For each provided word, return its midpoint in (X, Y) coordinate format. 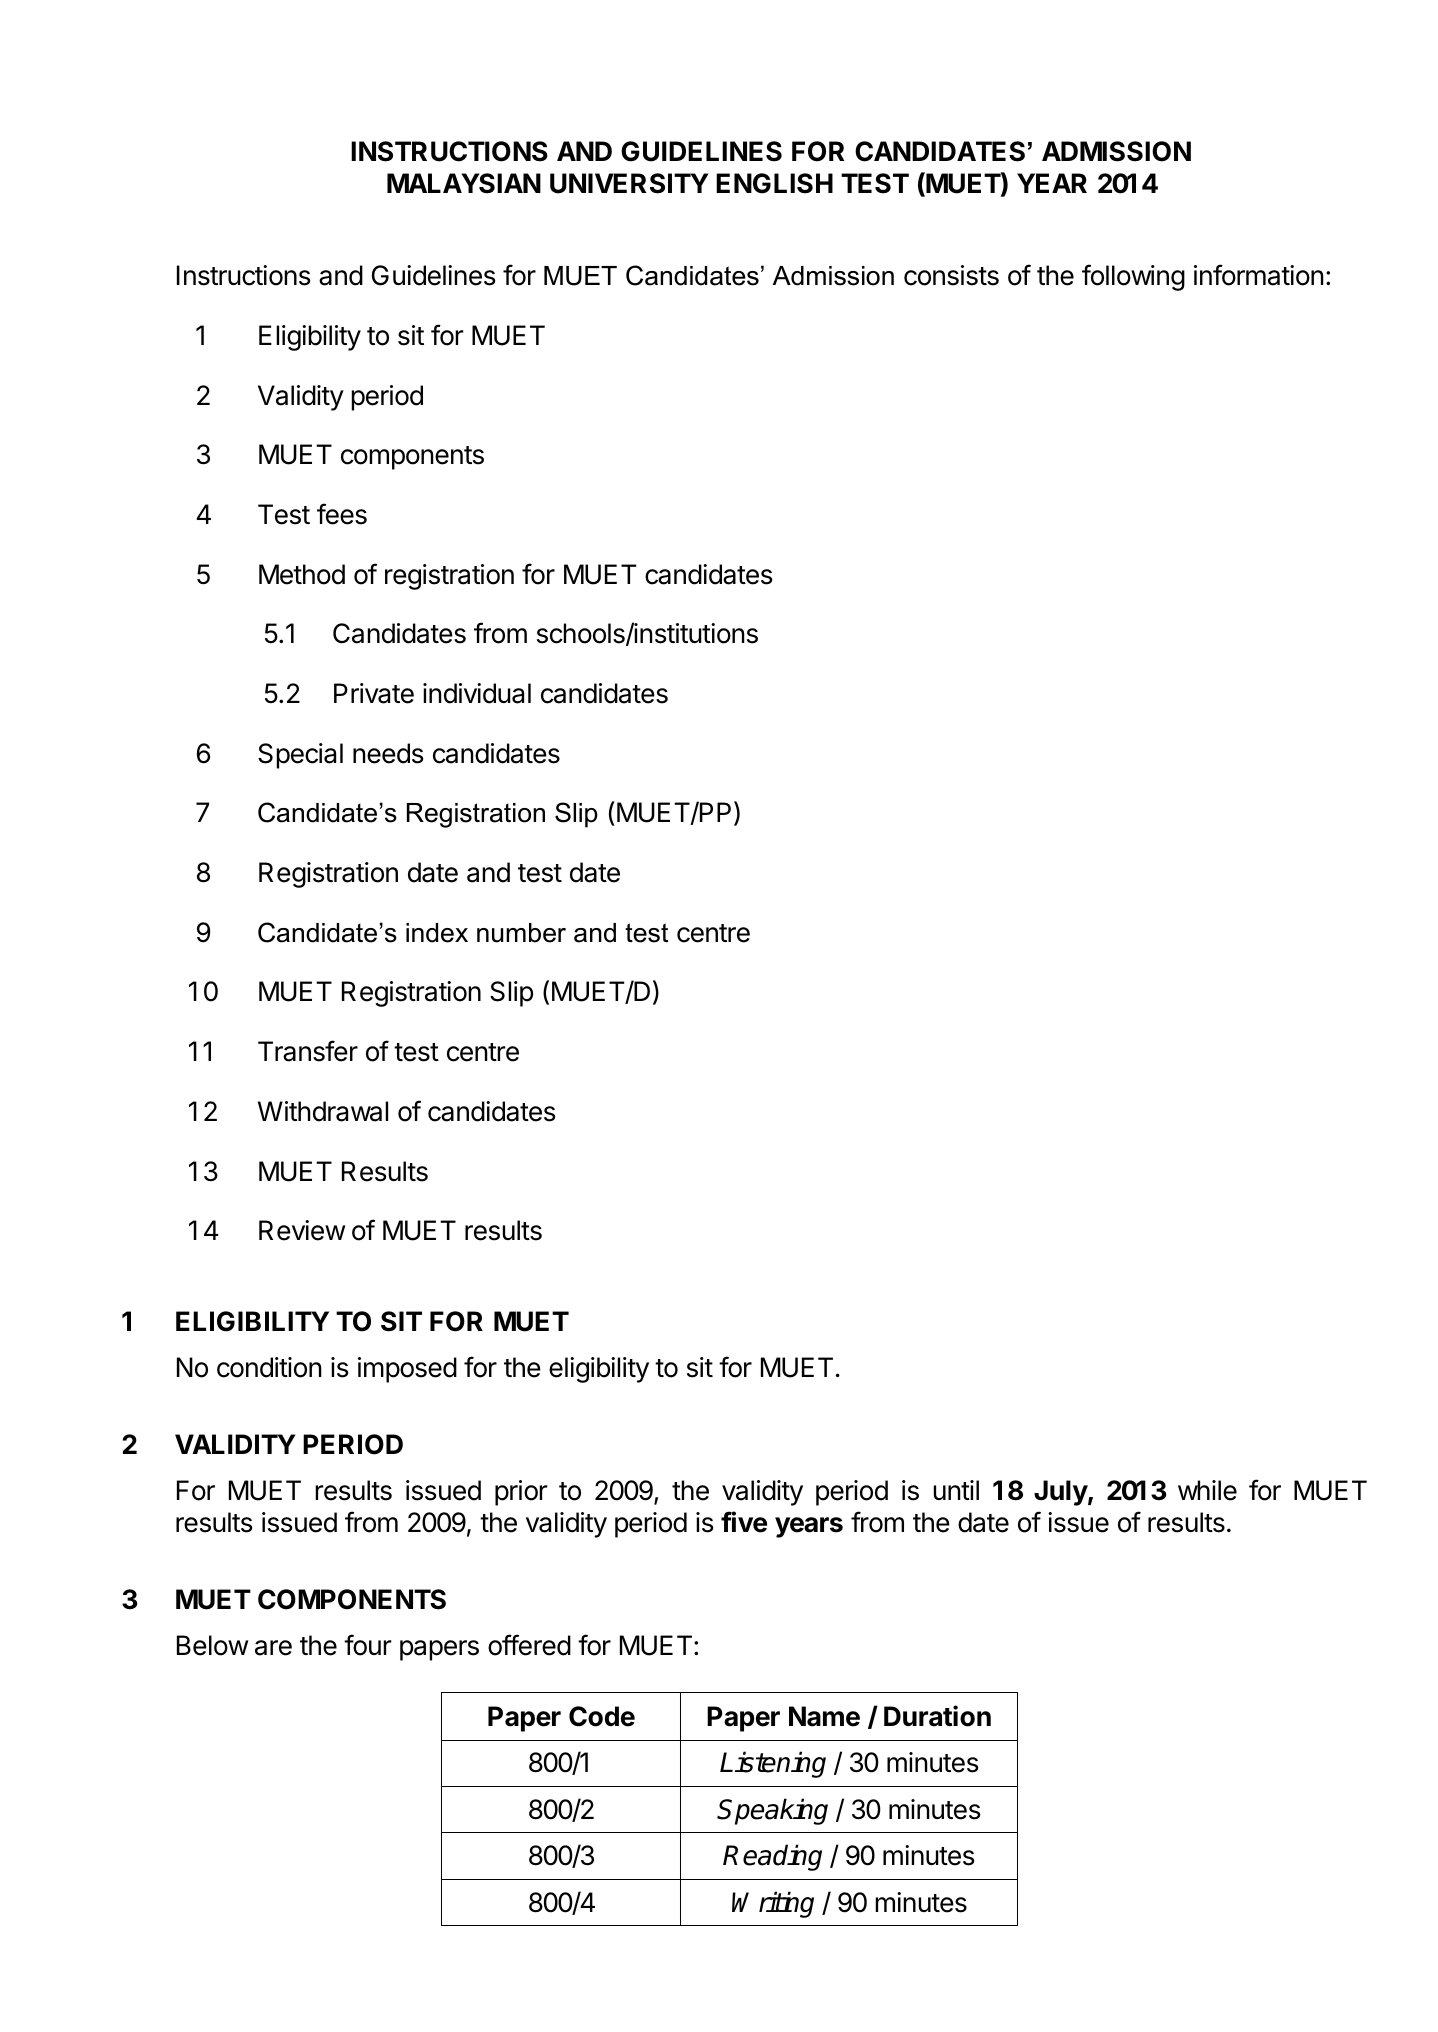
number (521, 933)
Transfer (308, 1051)
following (1133, 277)
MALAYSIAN (464, 183)
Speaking (772, 1811)
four (367, 1645)
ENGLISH (774, 183)
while (1207, 1490)
